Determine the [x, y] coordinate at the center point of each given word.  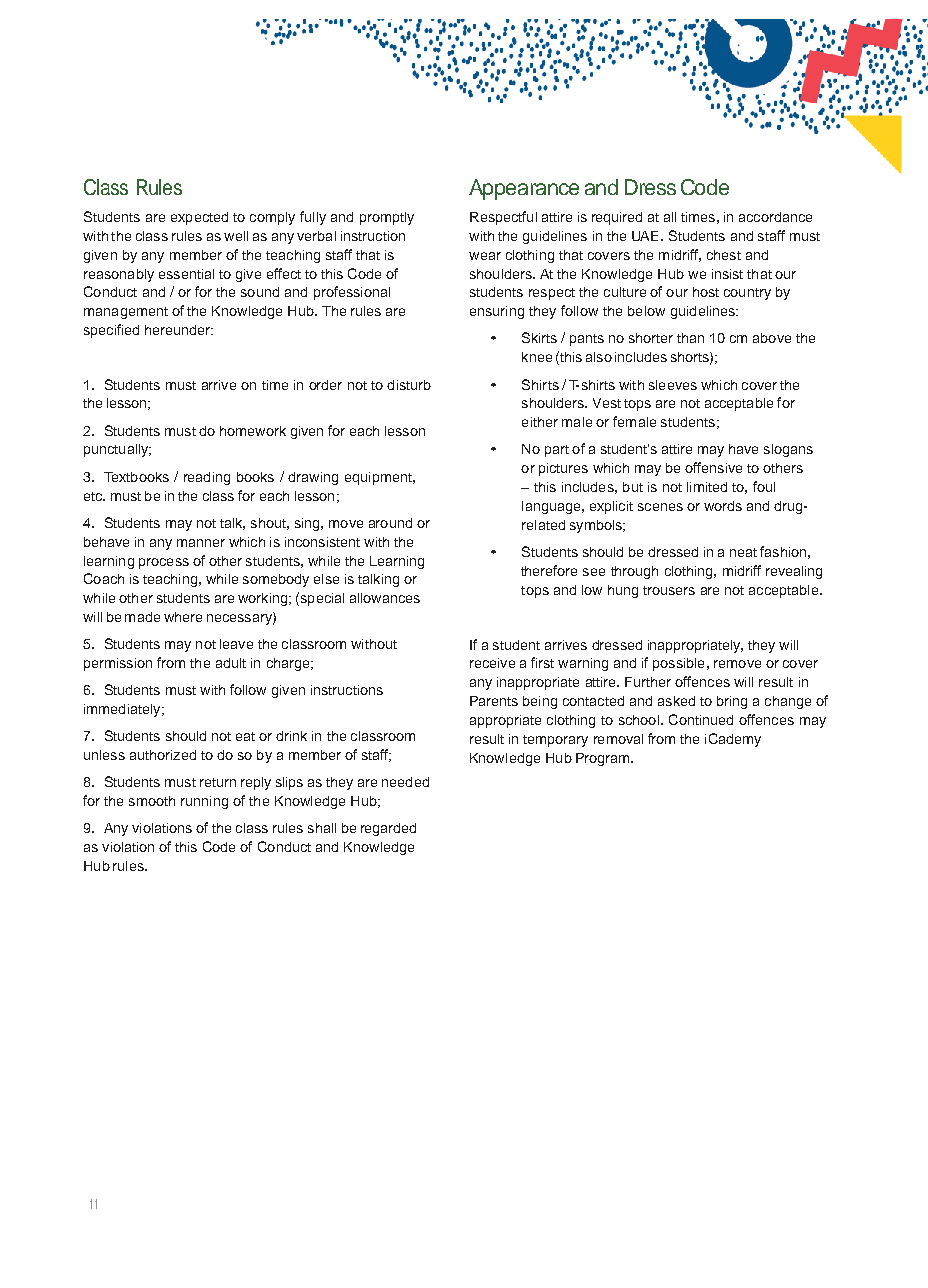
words [723, 506]
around [390, 523]
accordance [775, 217]
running [204, 802]
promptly [387, 218]
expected [199, 218]
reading [207, 478]
